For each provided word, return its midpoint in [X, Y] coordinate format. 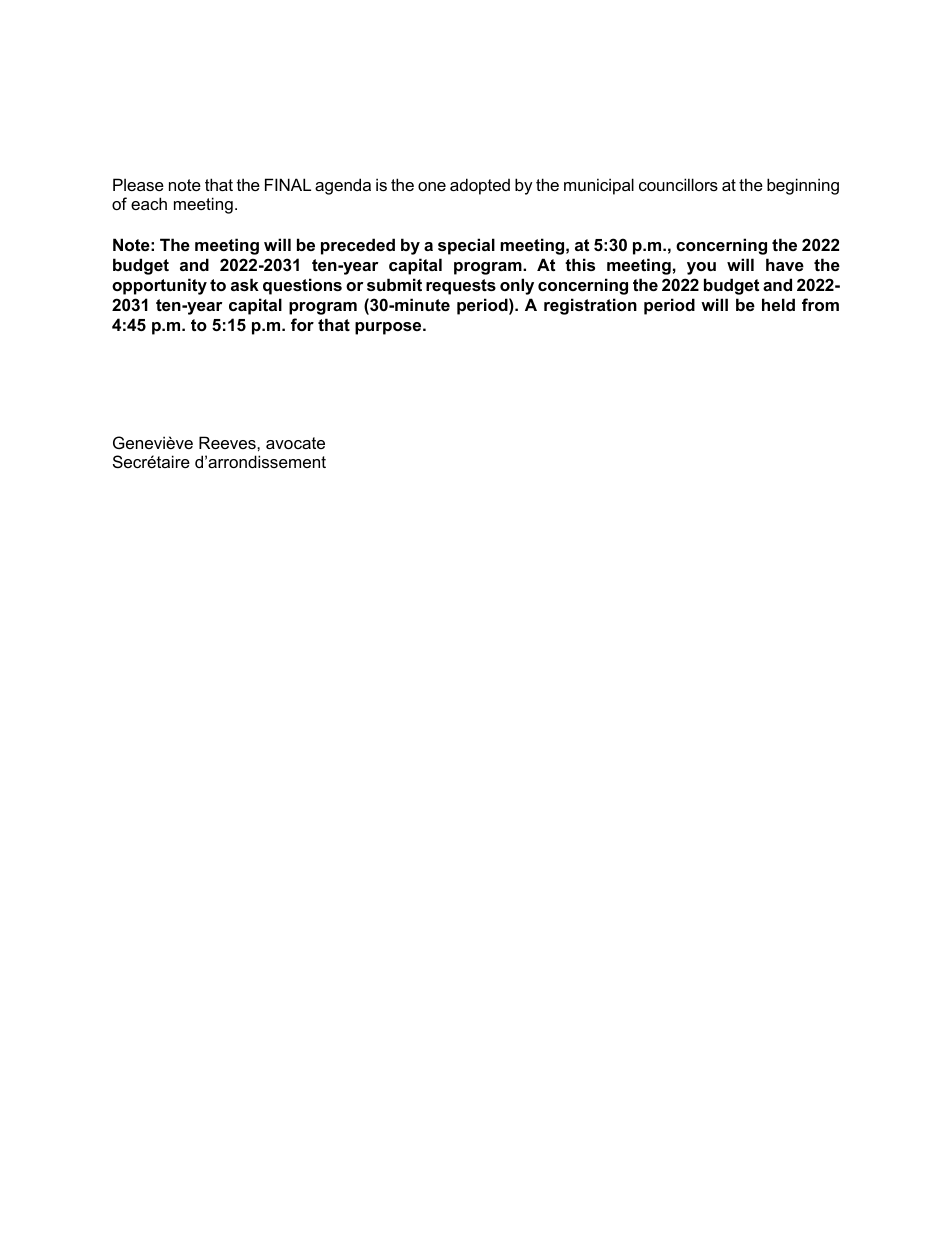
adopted [480, 186]
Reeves [228, 442]
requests [461, 287]
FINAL [288, 184]
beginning [803, 186]
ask [245, 284]
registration [590, 306]
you [701, 268]
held [778, 304]
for [302, 324]
